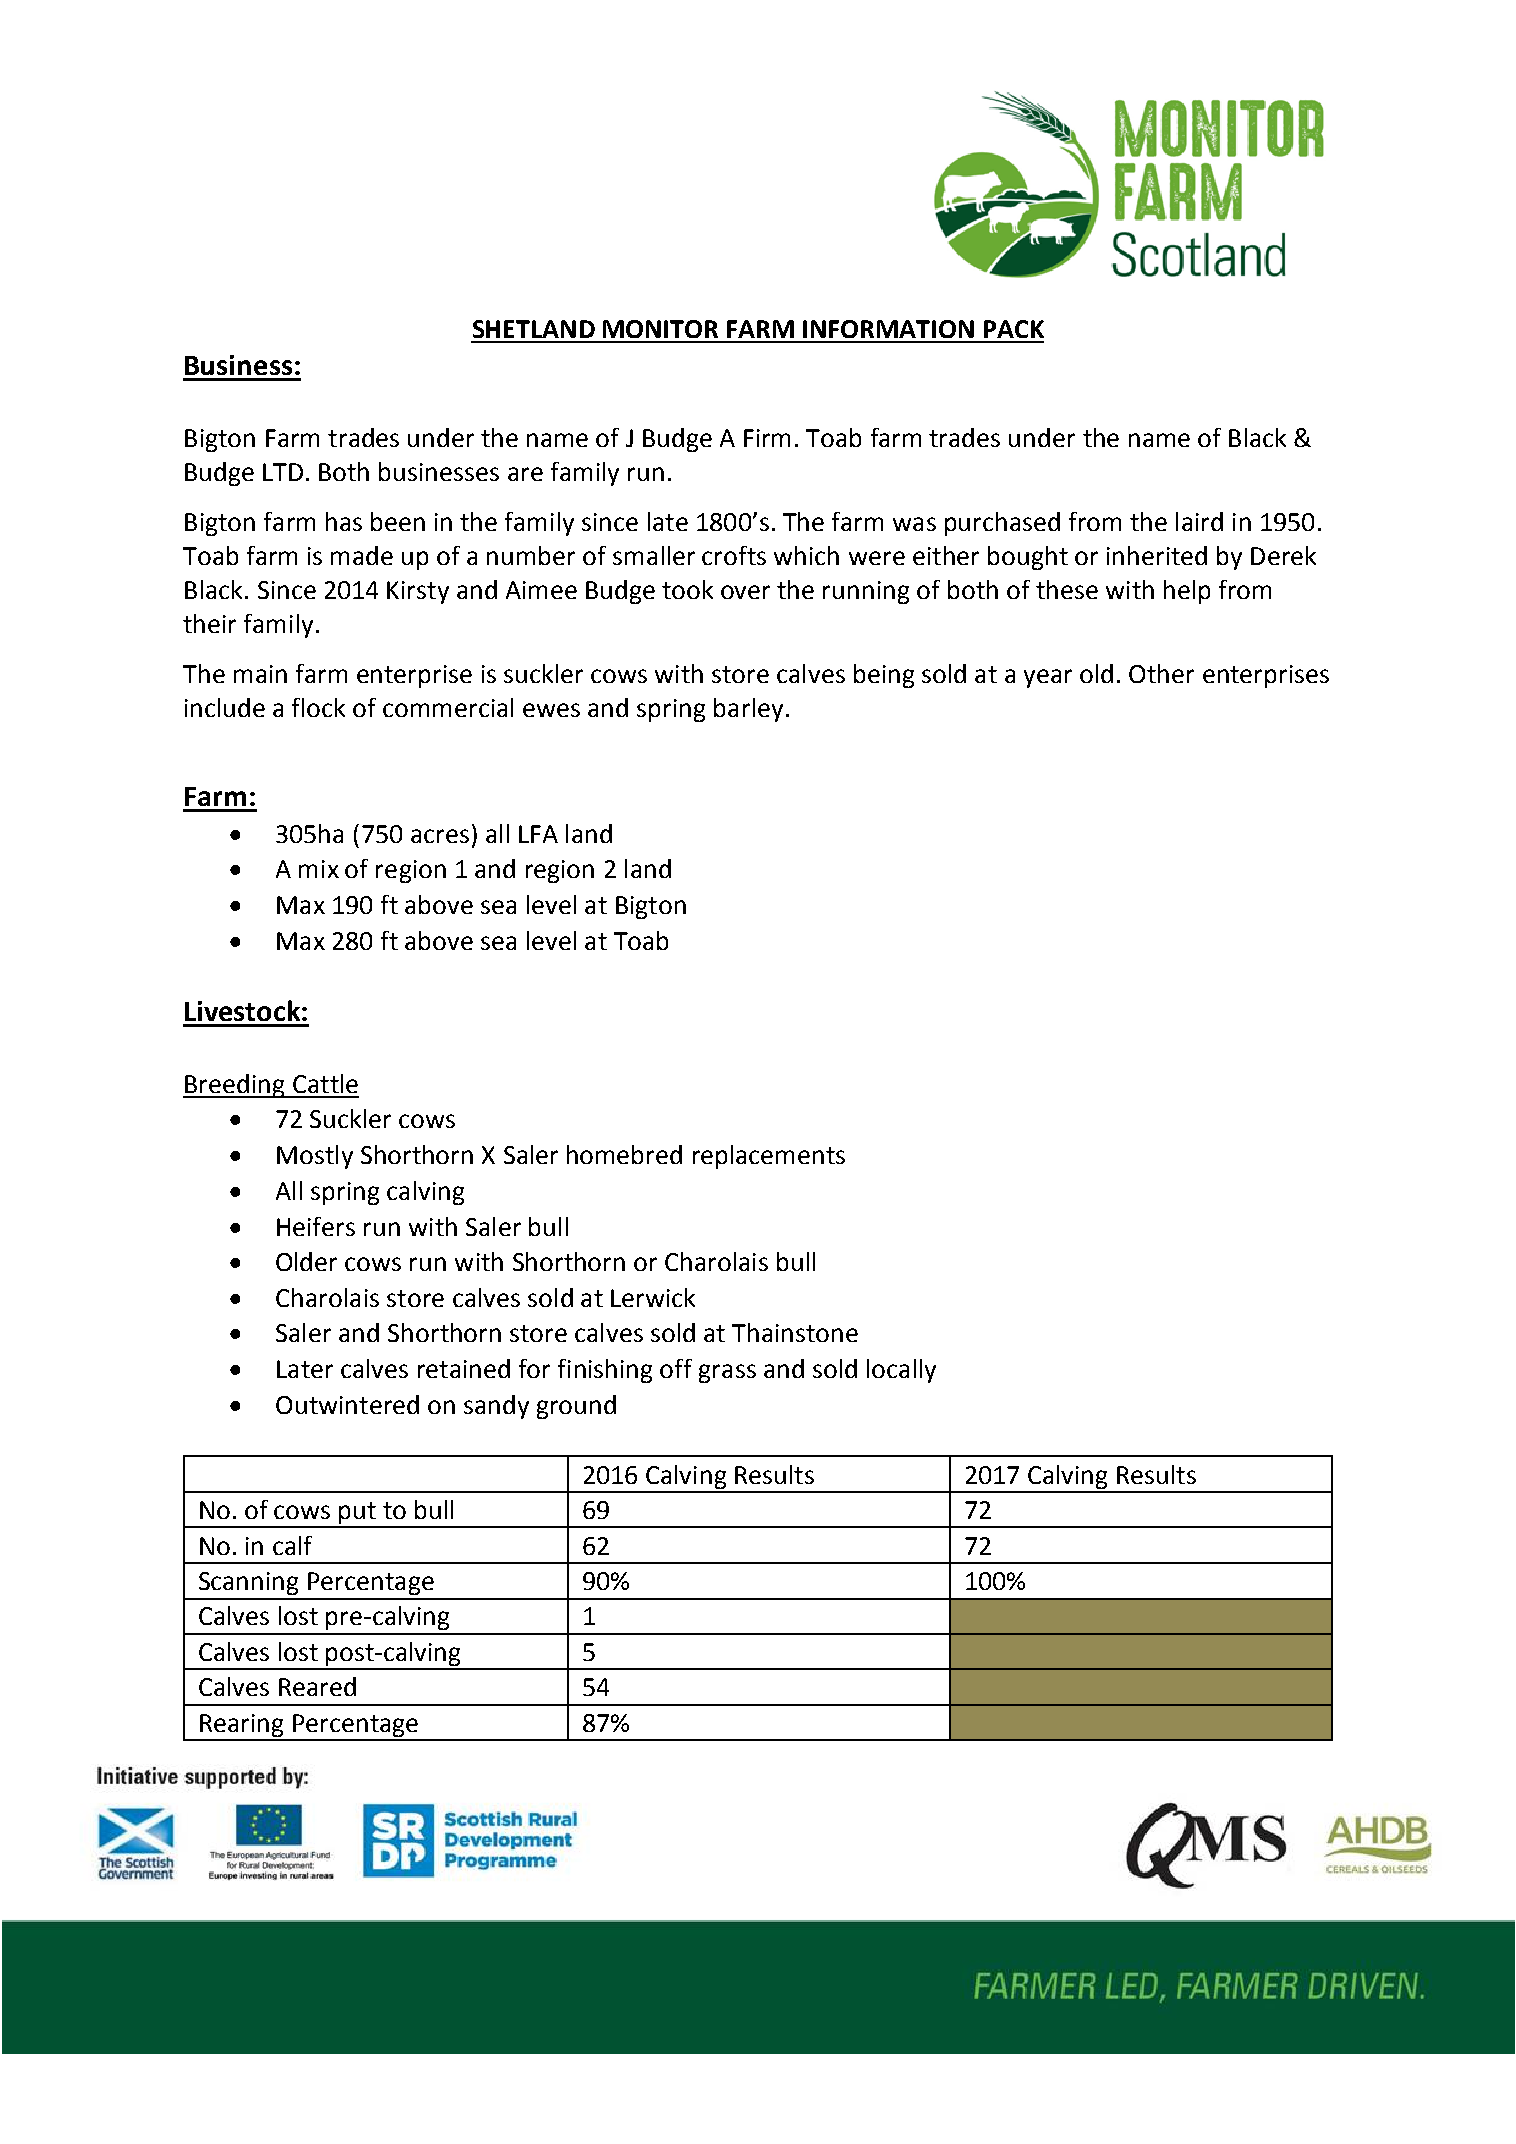  I want to click on LTD, so click(283, 472).
